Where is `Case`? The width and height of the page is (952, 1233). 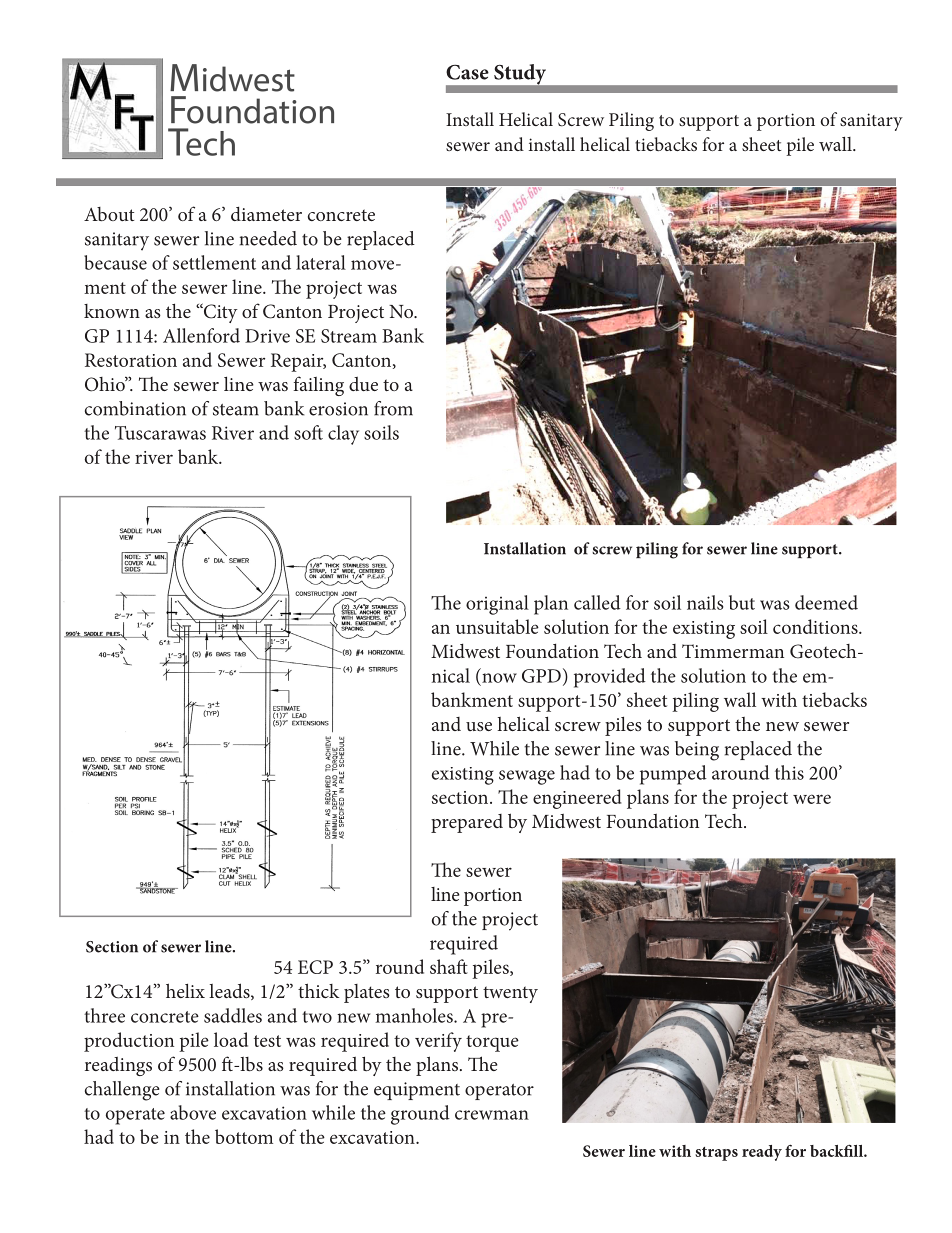
Case is located at coordinates (467, 72).
